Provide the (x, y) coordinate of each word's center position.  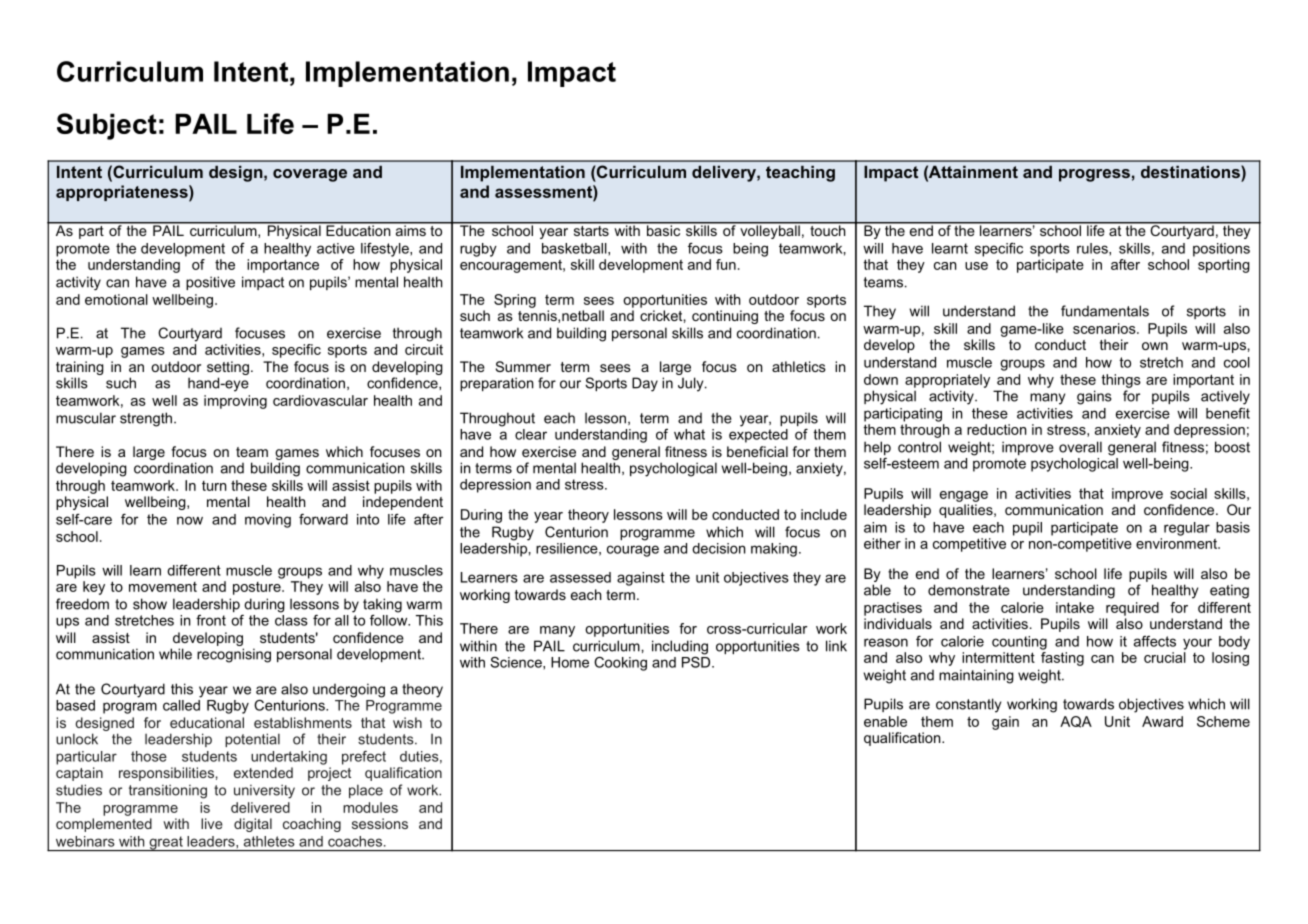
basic (663, 229)
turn (214, 486)
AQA (1076, 722)
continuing (725, 317)
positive (210, 283)
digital (253, 825)
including (680, 648)
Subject (107, 126)
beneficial (757, 451)
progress (1094, 175)
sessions (380, 823)
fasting (1062, 657)
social (1188, 493)
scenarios (1105, 328)
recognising (234, 655)
